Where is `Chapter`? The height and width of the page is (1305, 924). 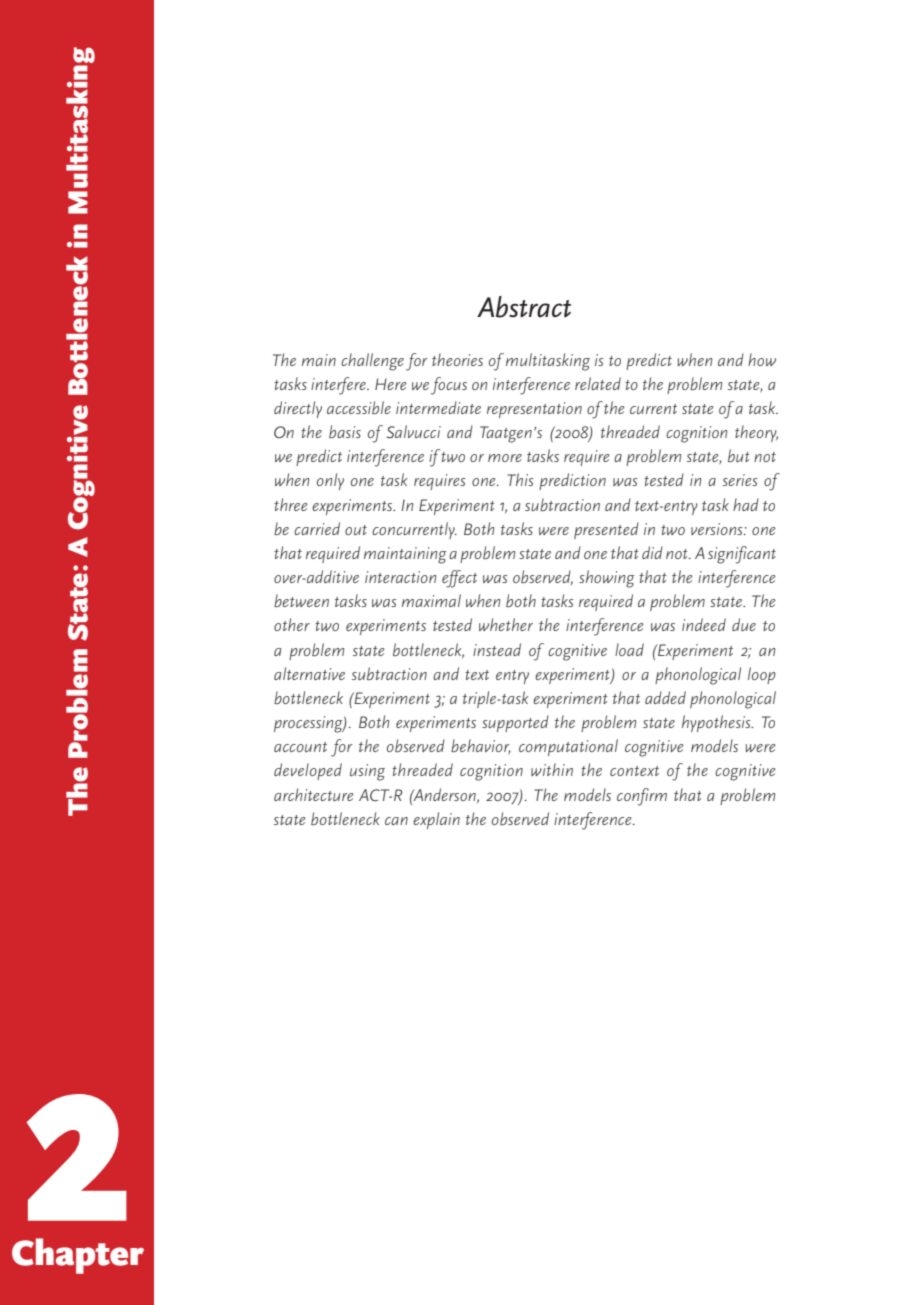 Chapter is located at coordinates (78, 1256).
